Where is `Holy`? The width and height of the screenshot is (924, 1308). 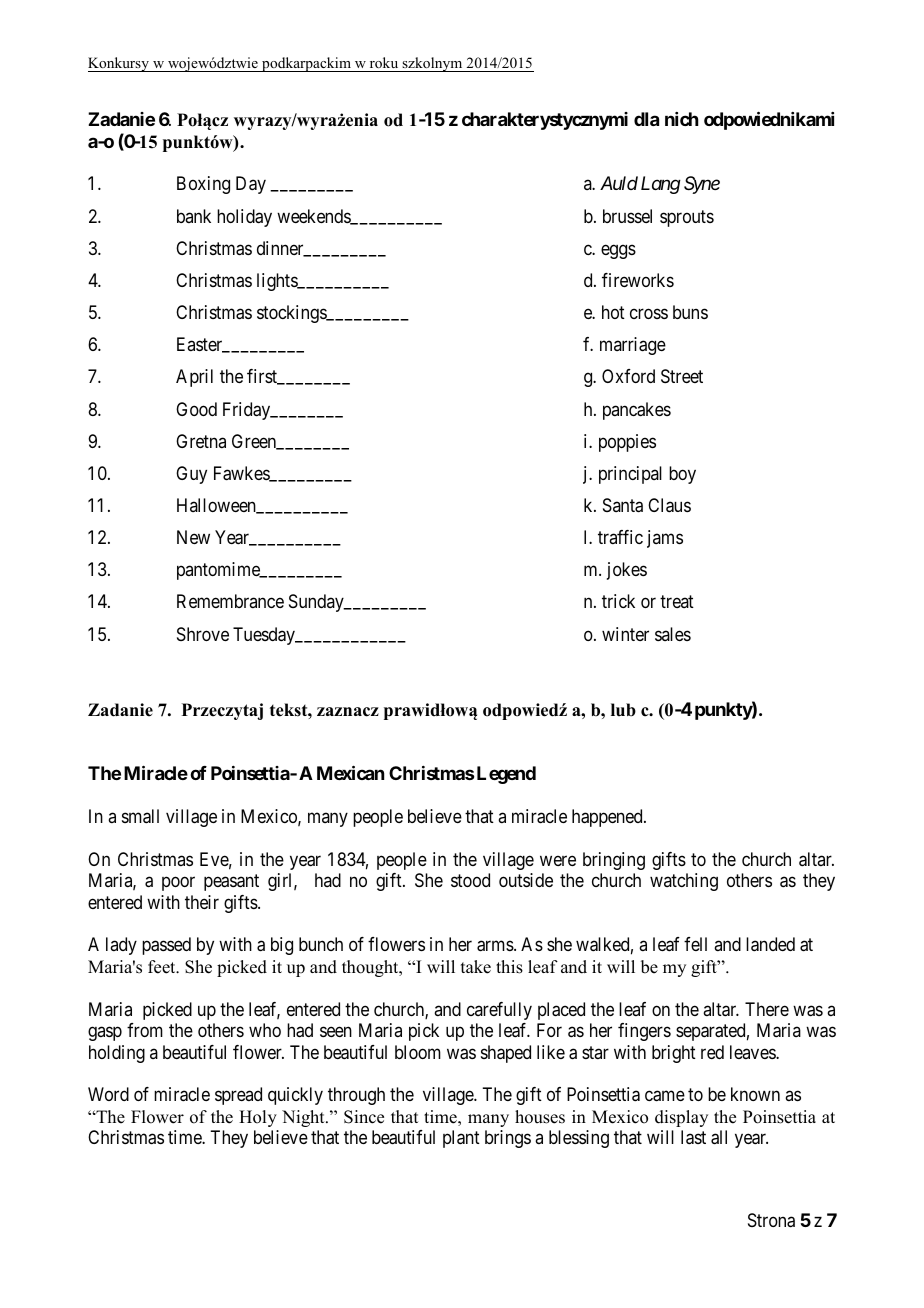 Holy is located at coordinates (258, 1118).
